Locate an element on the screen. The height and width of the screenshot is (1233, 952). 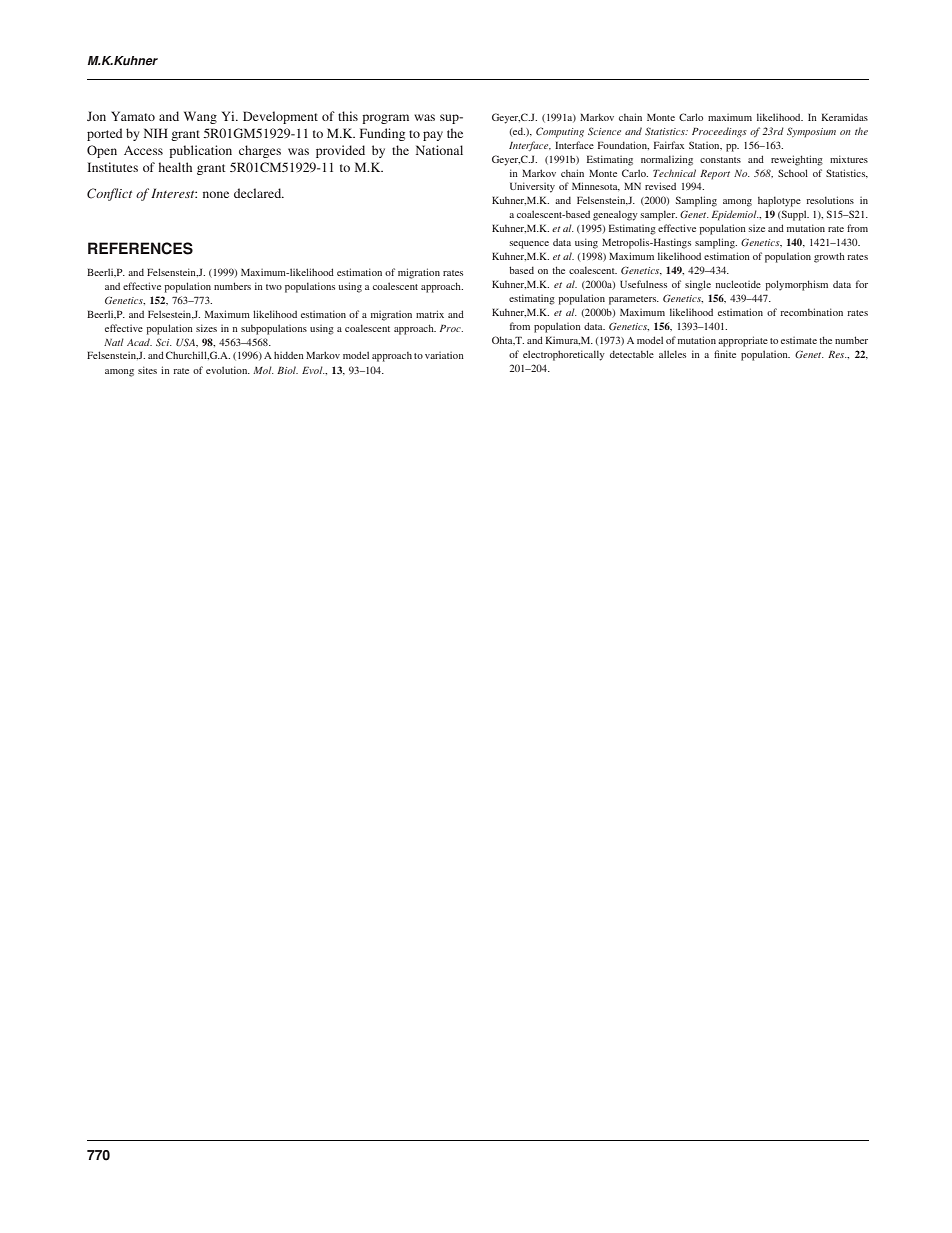
pay is located at coordinates (433, 136).
